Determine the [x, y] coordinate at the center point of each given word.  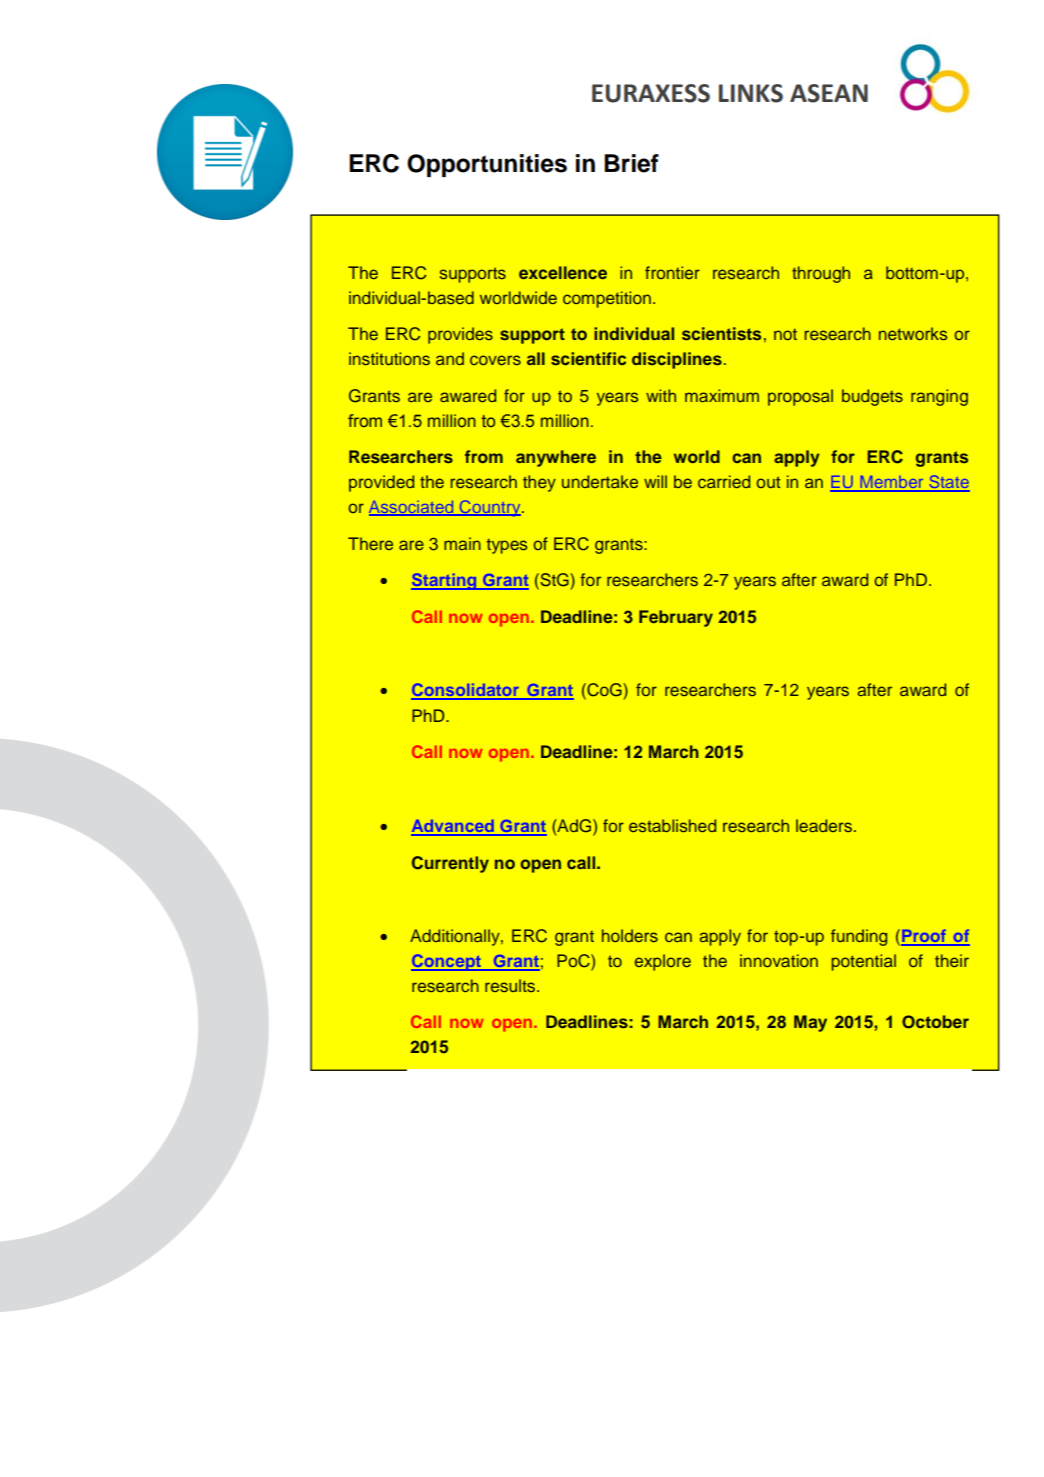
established [672, 825]
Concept [447, 962]
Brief [631, 163]
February [676, 618]
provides [460, 335]
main [462, 543]
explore [663, 962]
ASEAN [829, 93]
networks [913, 333]
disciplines [677, 360]
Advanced [453, 827]
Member [892, 483]
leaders [824, 825]
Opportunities [487, 165]
